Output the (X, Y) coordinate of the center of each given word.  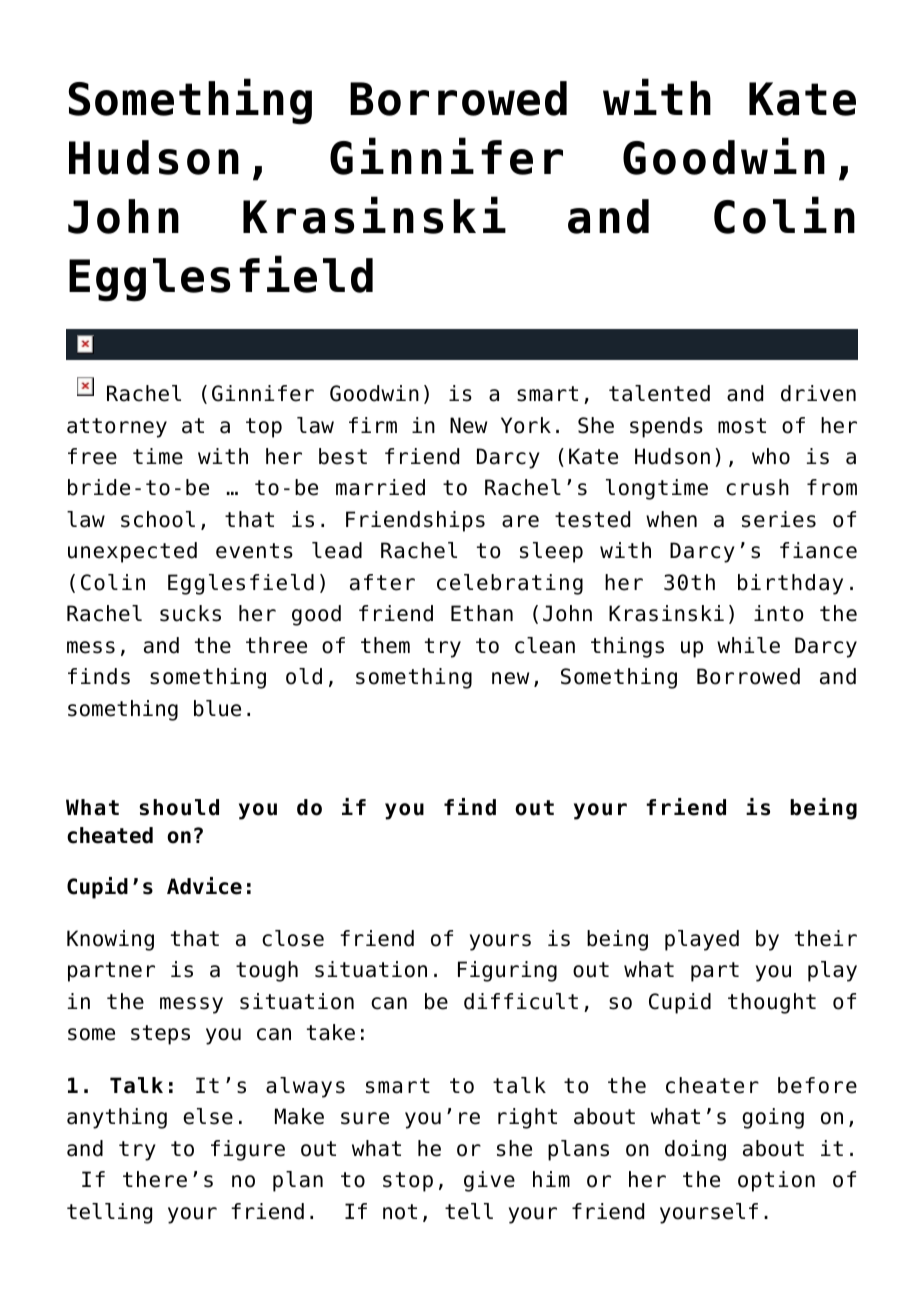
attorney (117, 428)
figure (248, 1150)
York (526, 425)
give (489, 1181)
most (742, 426)
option (776, 1181)
